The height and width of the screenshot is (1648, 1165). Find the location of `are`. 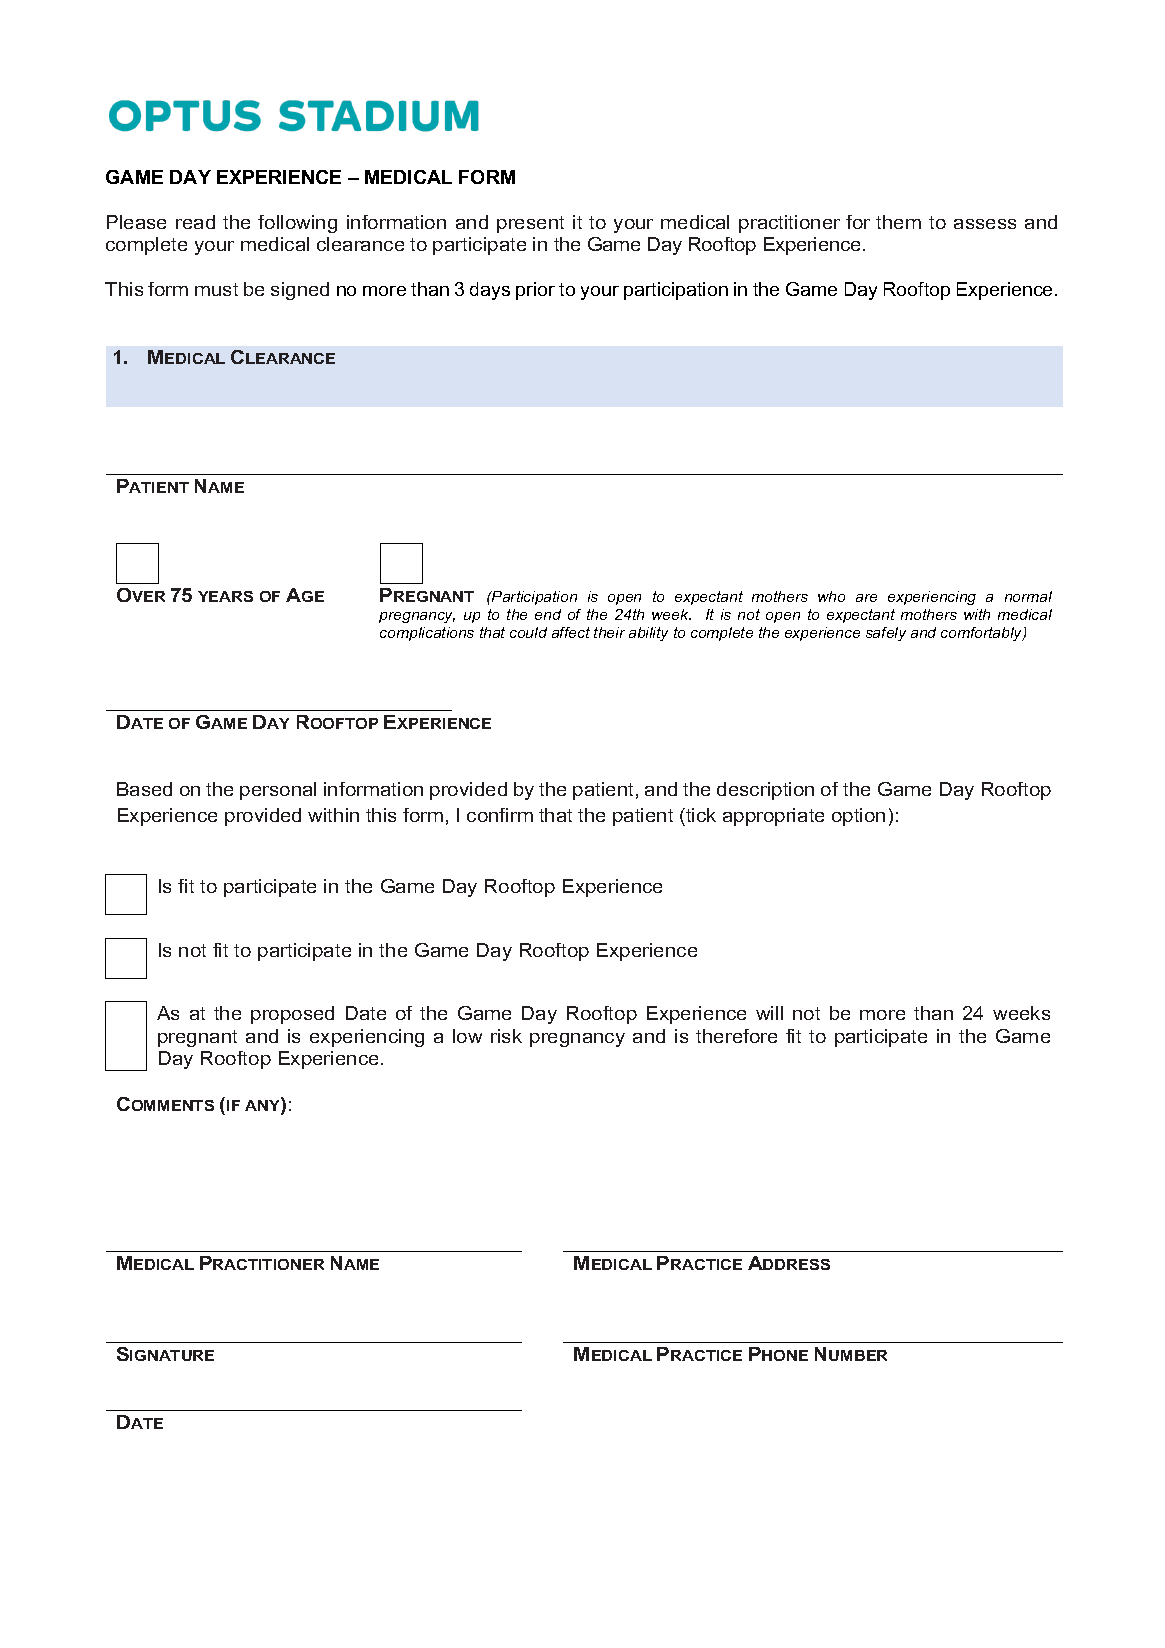

are is located at coordinates (866, 598).
